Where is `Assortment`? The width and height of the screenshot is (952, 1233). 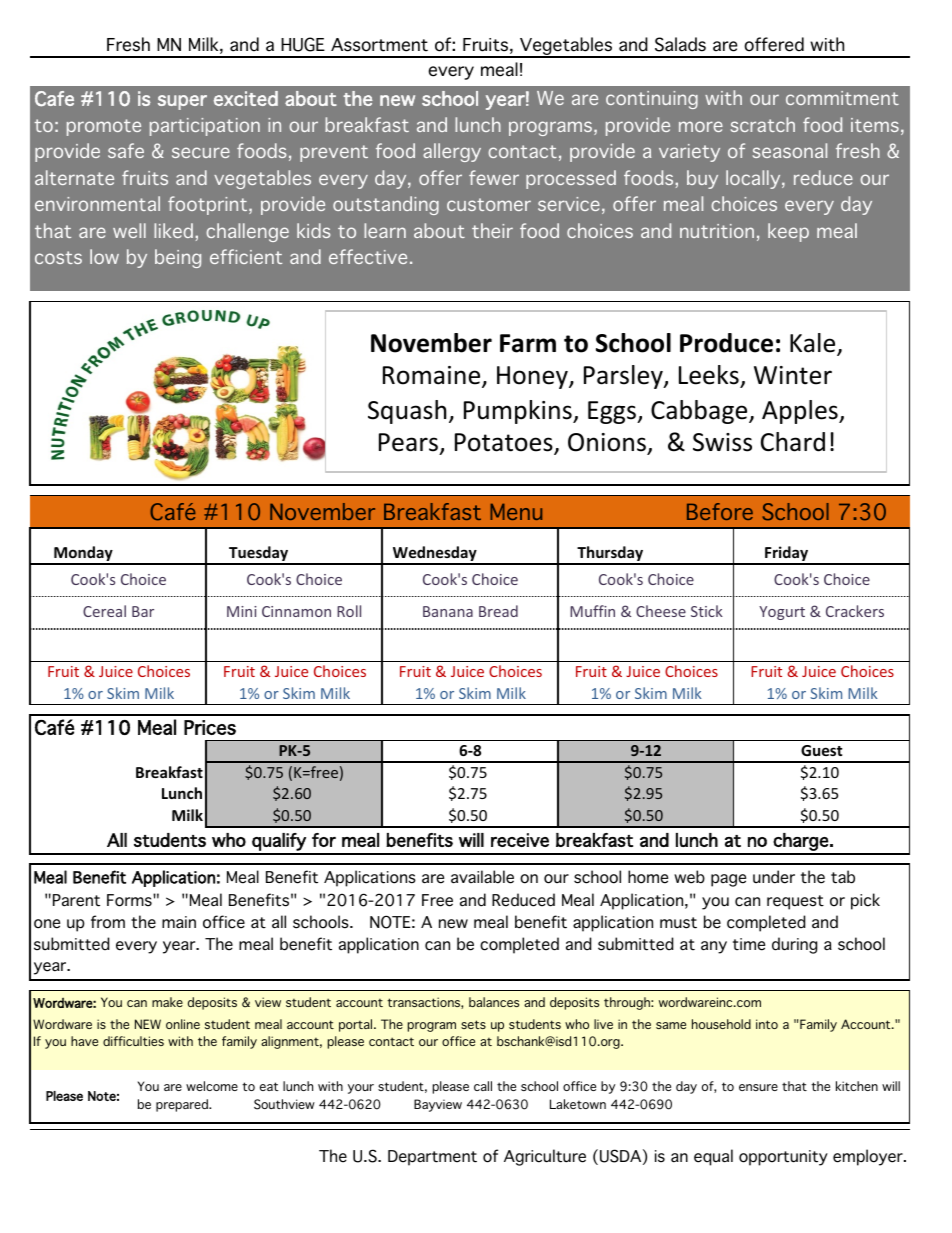
Assortment is located at coordinates (379, 45).
